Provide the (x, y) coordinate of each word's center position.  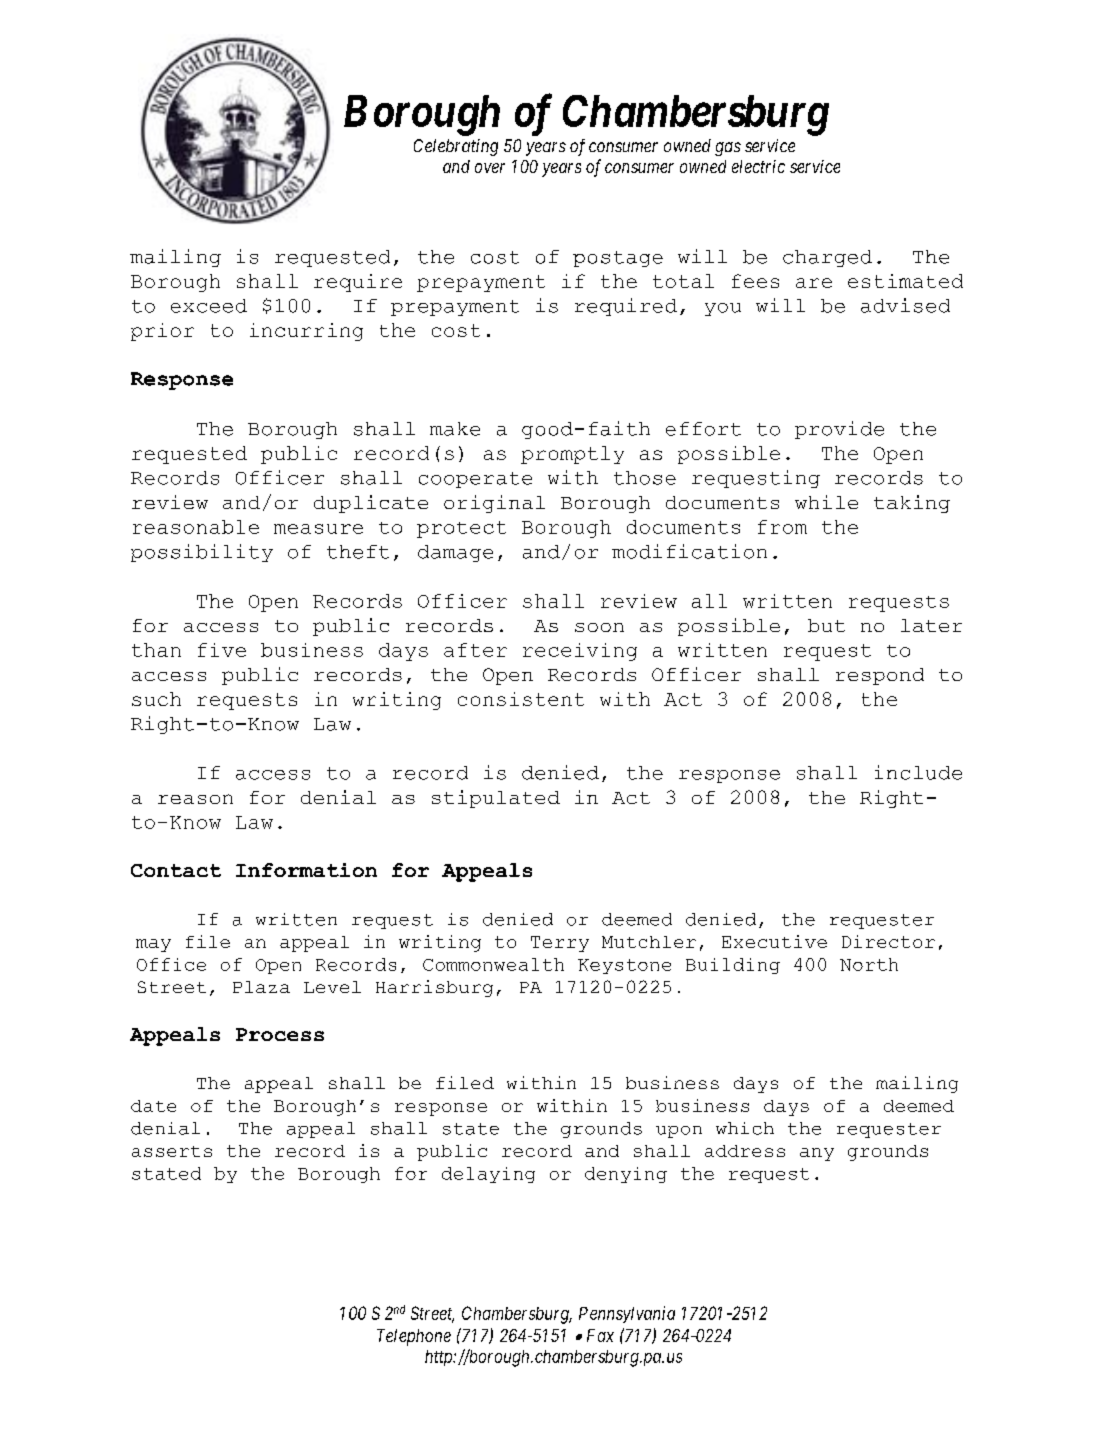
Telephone (414, 1337)
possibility (202, 553)
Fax (600, 1335)
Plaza (261, 987)
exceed (209, 306)
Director (888, 941)
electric (758, 166)
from (782, 527)
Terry (560, 944)
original (494, 504)
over (490, 168)
